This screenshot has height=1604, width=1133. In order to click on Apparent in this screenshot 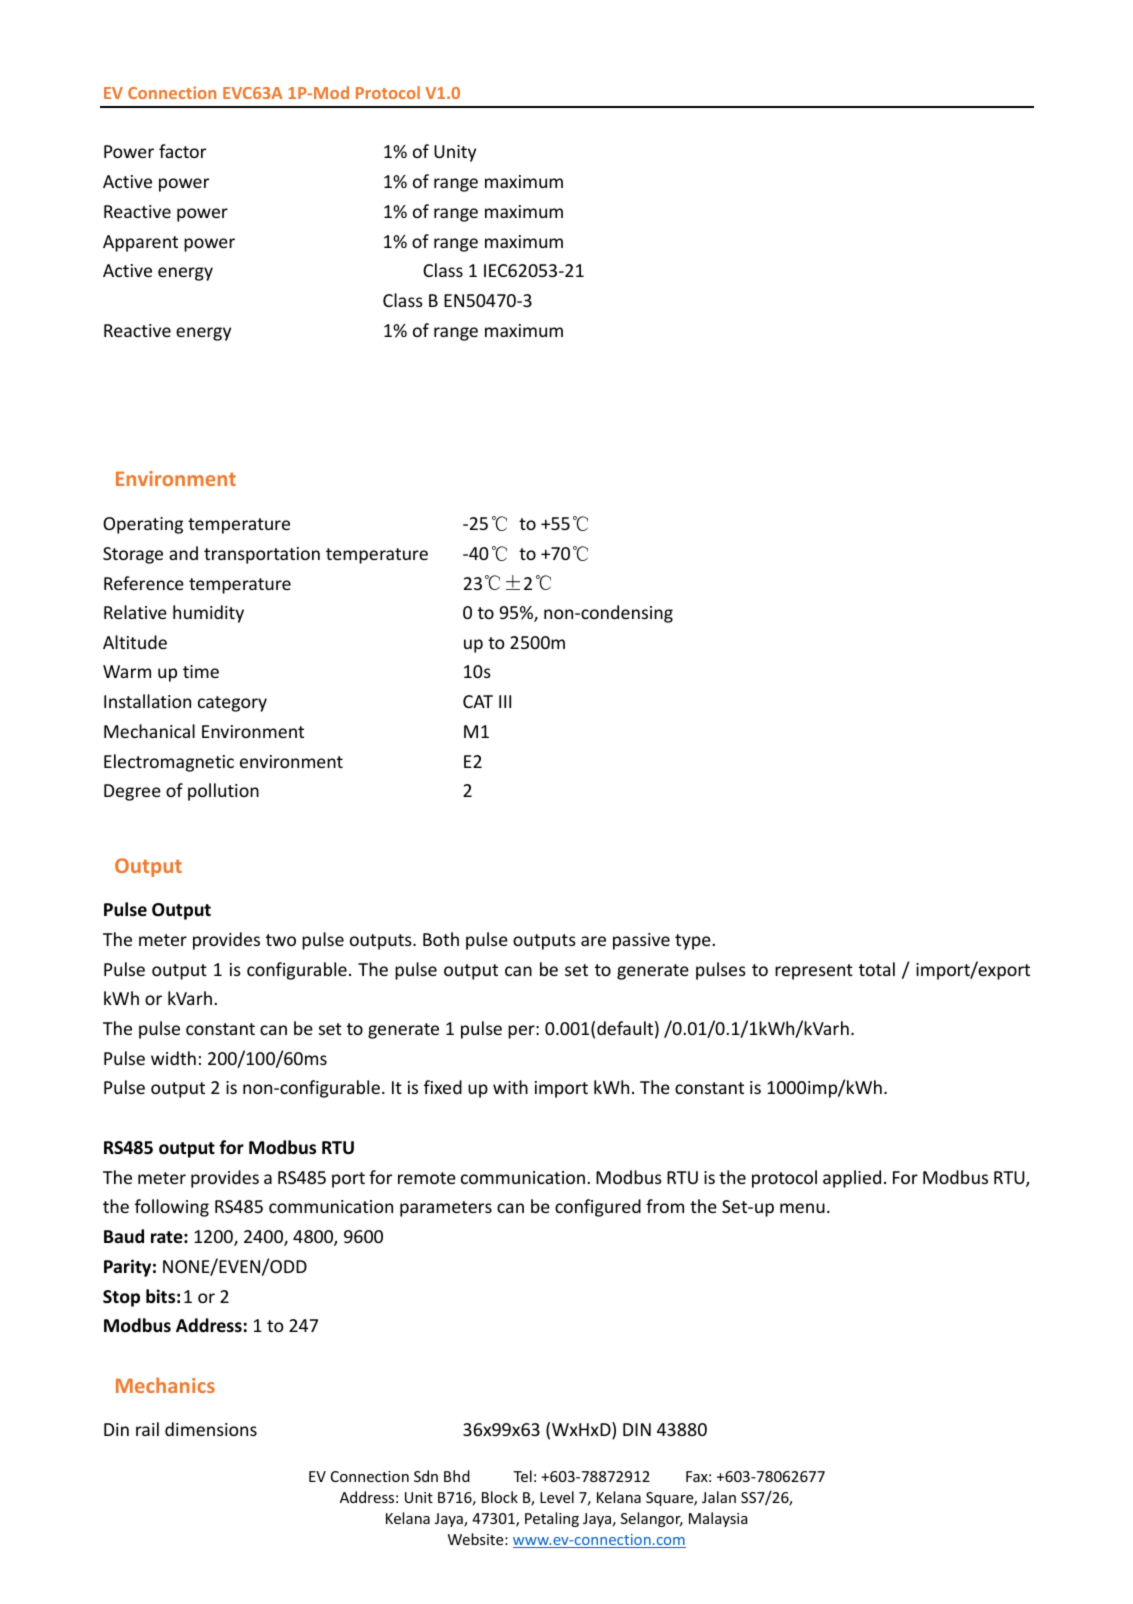, I will do `click(140, 243)`.
